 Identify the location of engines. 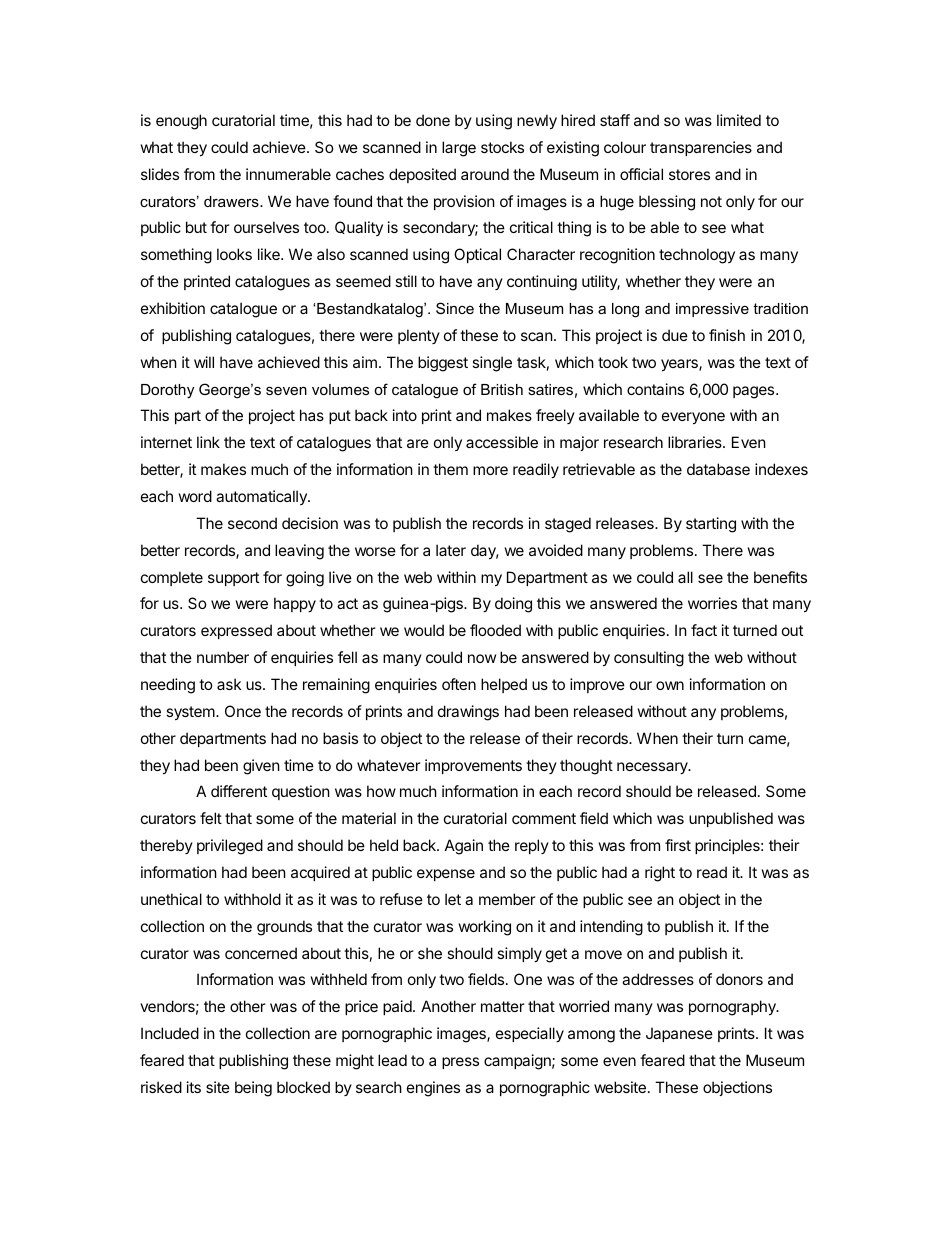
(433, 1089).
